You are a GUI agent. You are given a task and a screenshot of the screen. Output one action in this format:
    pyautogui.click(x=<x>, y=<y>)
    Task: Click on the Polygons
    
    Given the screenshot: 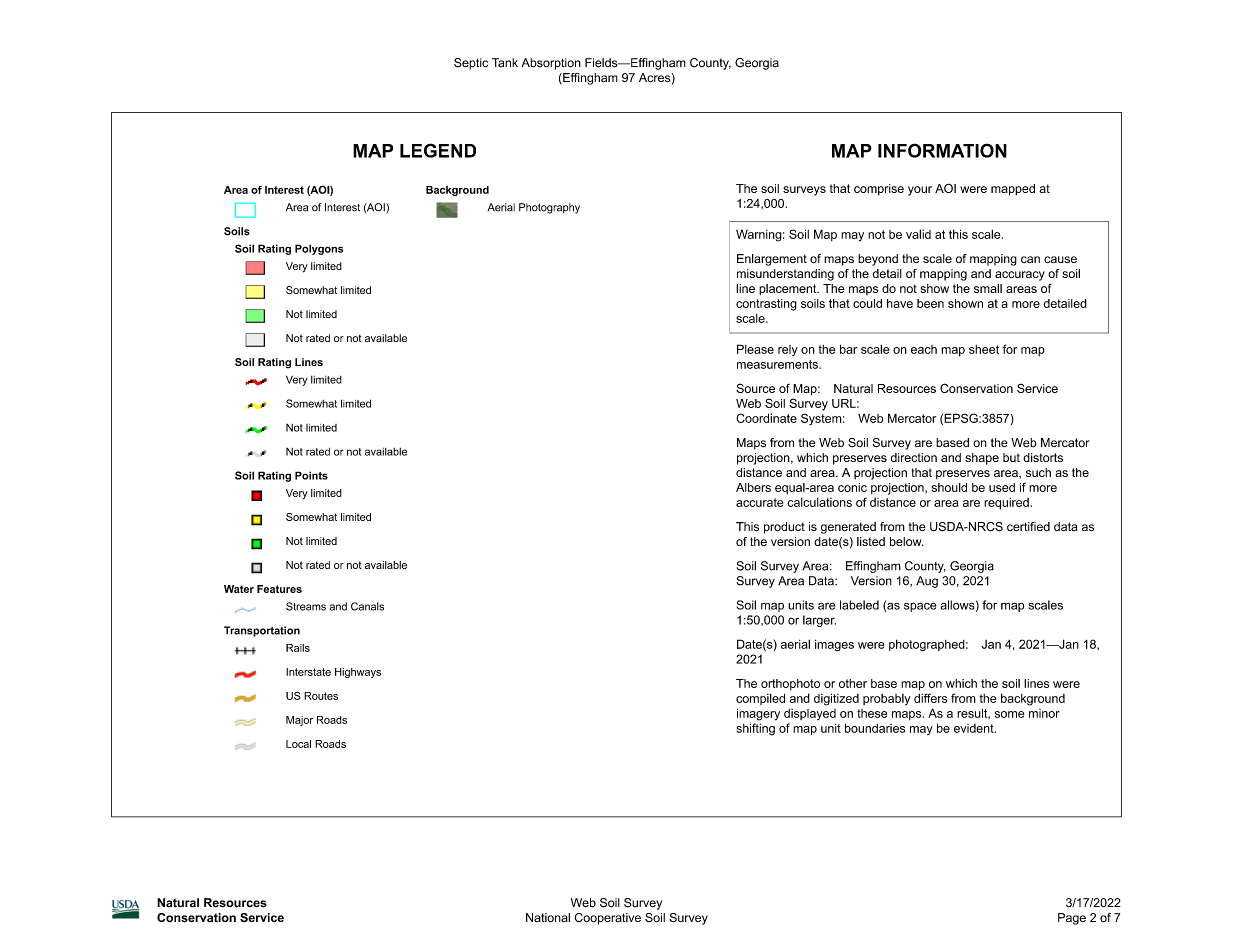 What is the action you would take?
    pyautogui.click(x=319, y=249)
